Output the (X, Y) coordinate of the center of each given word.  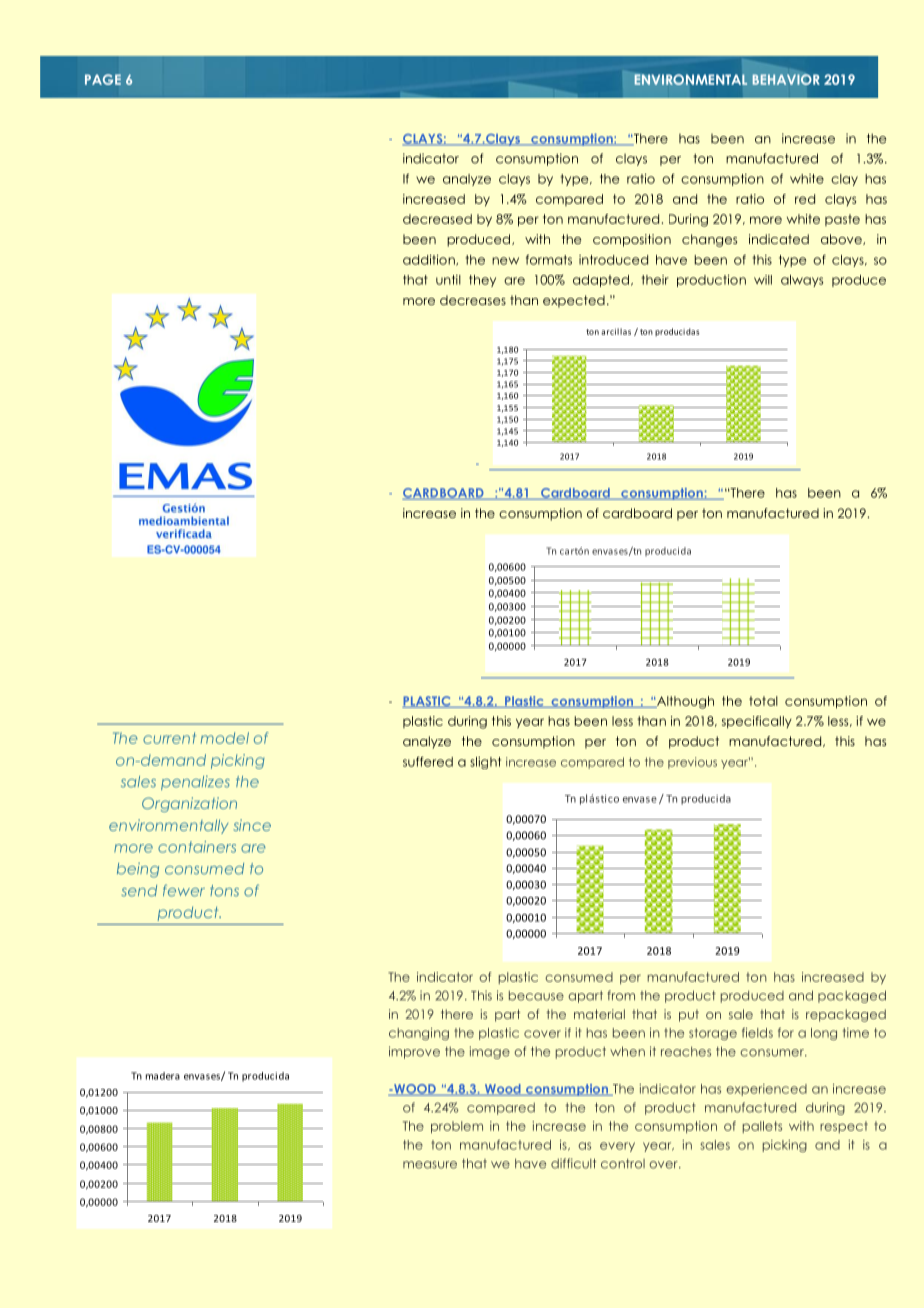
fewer (184, 891)
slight (485, 763)
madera (163, 1076)
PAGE (103, 79)
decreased (437, 219)
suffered (428, 761)
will (763, 280)
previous (692, 763)
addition (430, 260)
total (763, 701)
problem (457, 1127)
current (169, 738)
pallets (762, 1127)
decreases (473, 300)
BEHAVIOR (786, 79)
